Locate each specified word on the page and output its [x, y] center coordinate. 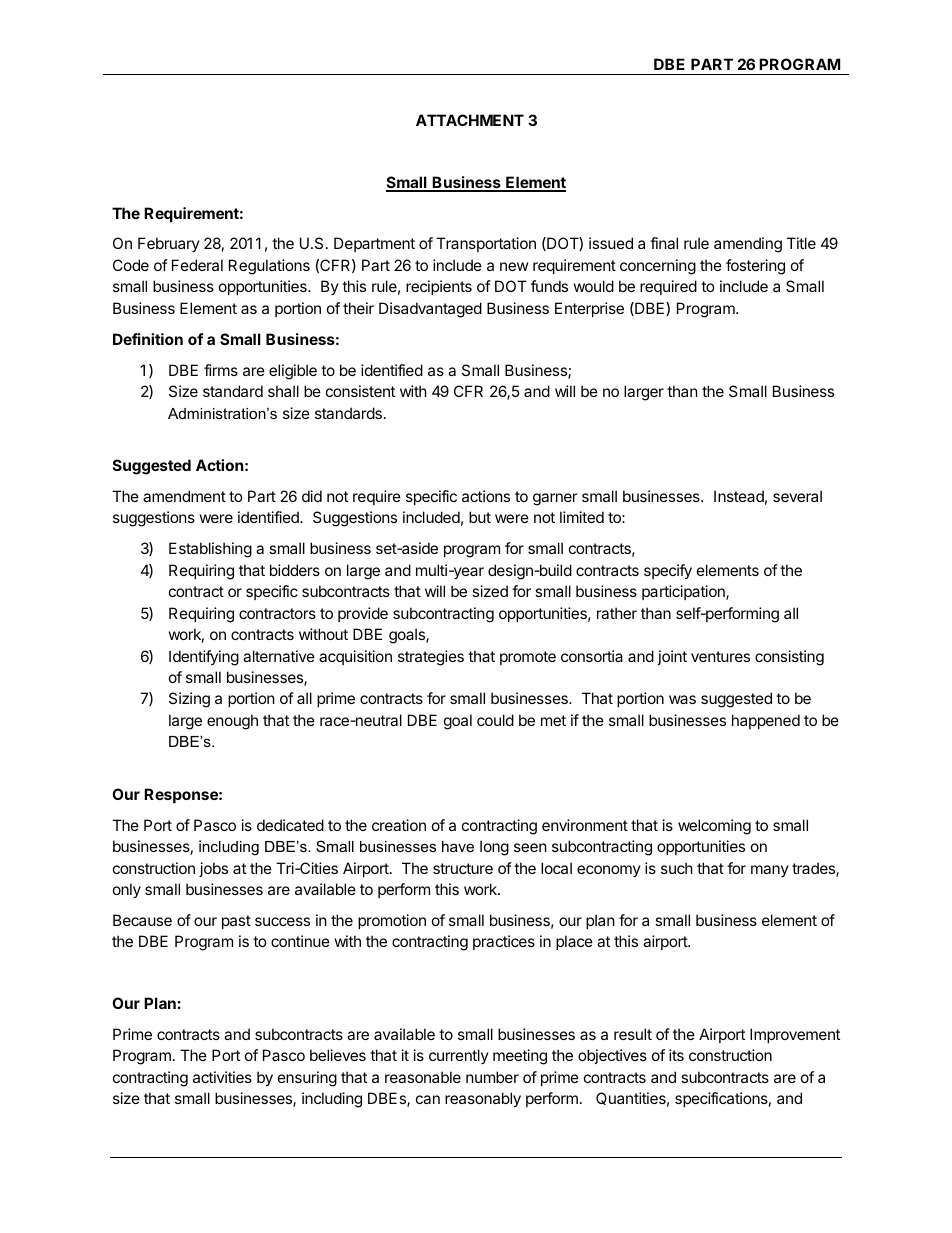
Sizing [189, 700]
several [797, 496]
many [770, 871]
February [169, 244]
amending [748, 245]
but [480, 517]
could [495, 720]
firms [221, 370]
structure [463, 868]
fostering [755, 267]
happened [766, 721]
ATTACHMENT [470, 120]
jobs [213, 869]
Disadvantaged [430, 310]
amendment [184, 496]
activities [222, 1077]
